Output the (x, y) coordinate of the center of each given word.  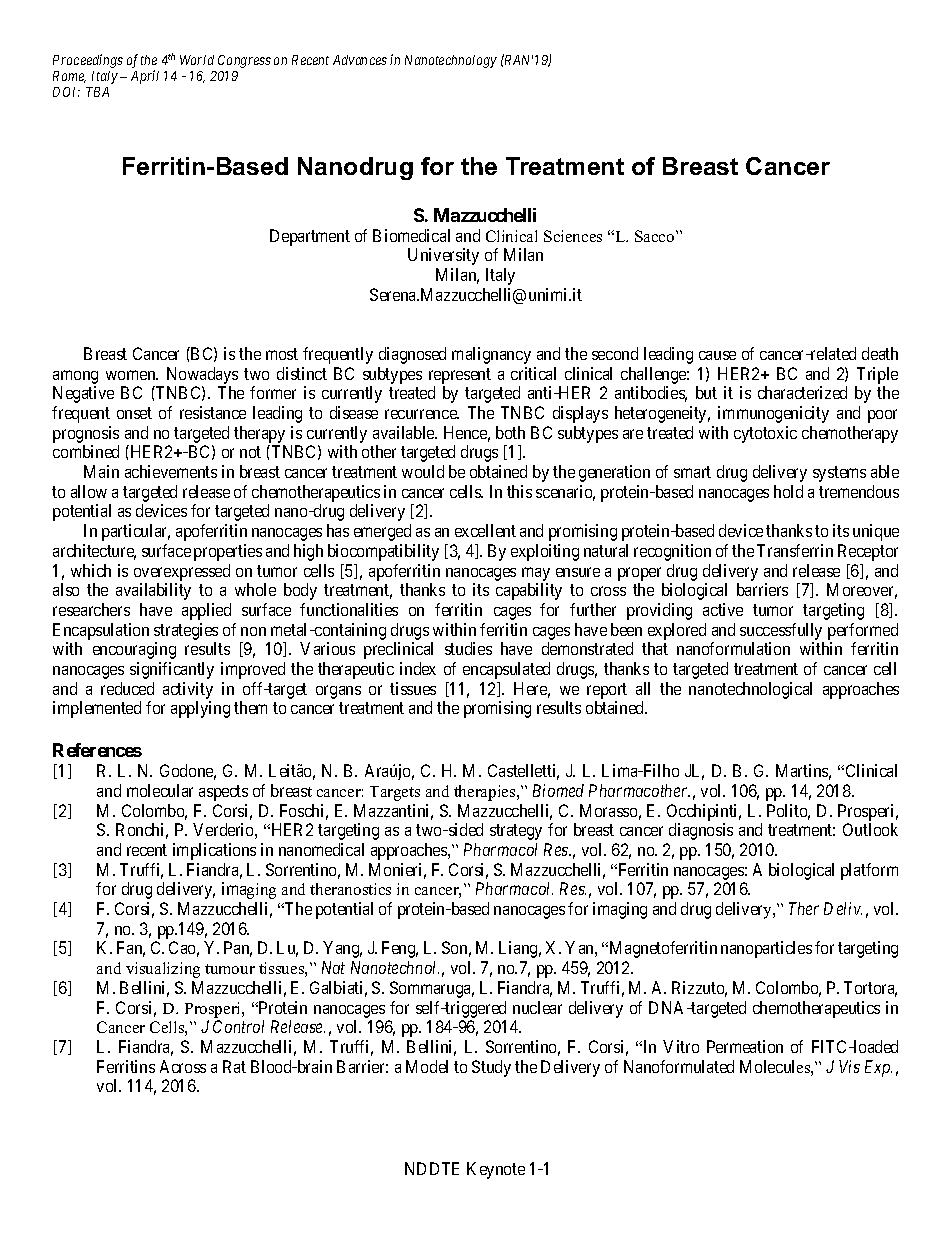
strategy (516, 832)
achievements (171, 471)
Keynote (496, 1170)
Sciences (573, 236)
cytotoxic (765, 434)
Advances (360, 60)
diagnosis (701, 831)
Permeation (745, 1046)
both (510, 432)
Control (238, 1026)
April (145, 77)
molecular (160, 790)
